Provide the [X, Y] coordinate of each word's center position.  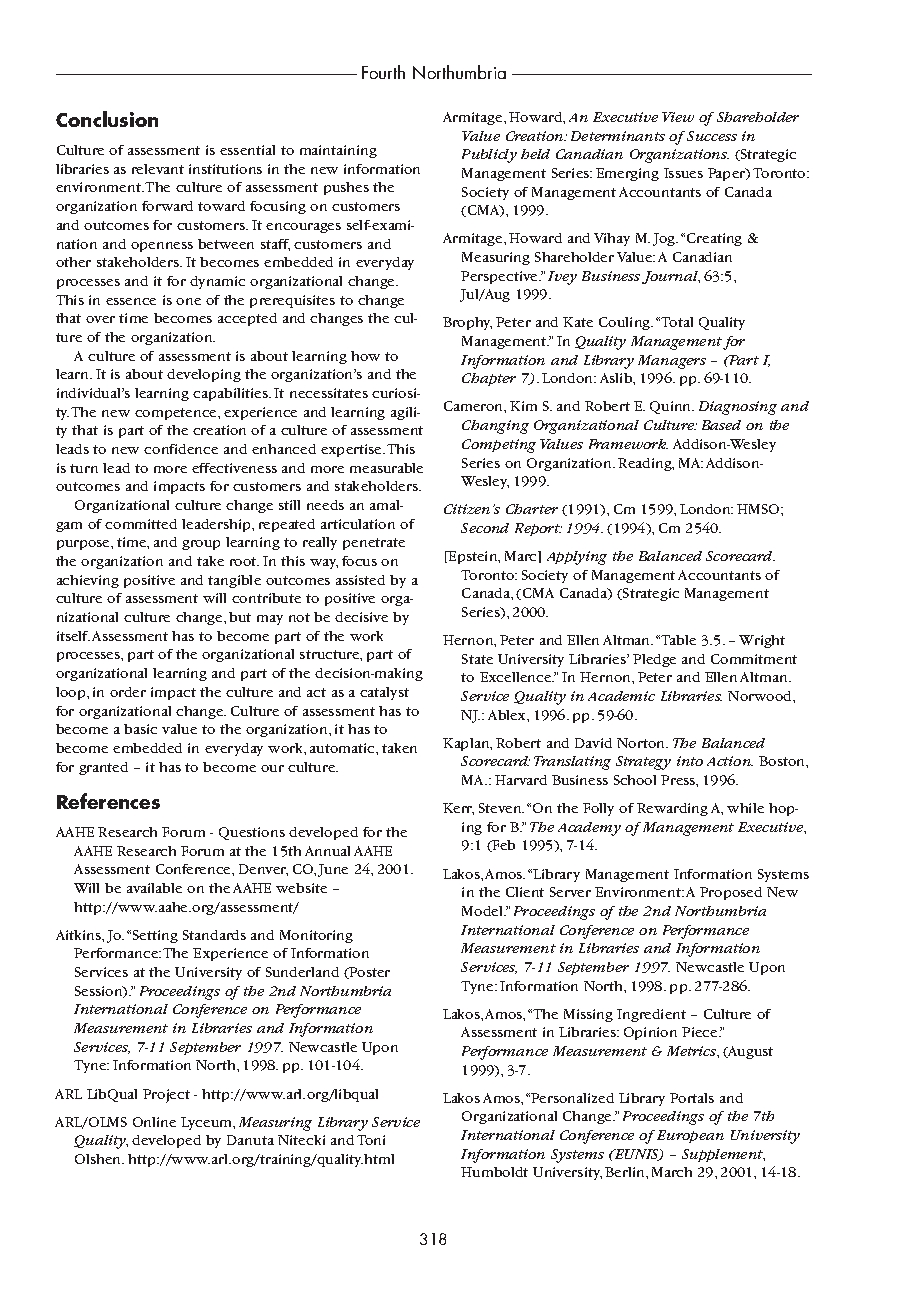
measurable [386, 468]
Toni [371, 1140]
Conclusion [107, 119]
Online [154, 1122]
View [678, 117]
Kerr [458, 809]
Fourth [383, 72]
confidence [181, 449]
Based [721, 425]
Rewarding [672, 809]
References [108, 801]
